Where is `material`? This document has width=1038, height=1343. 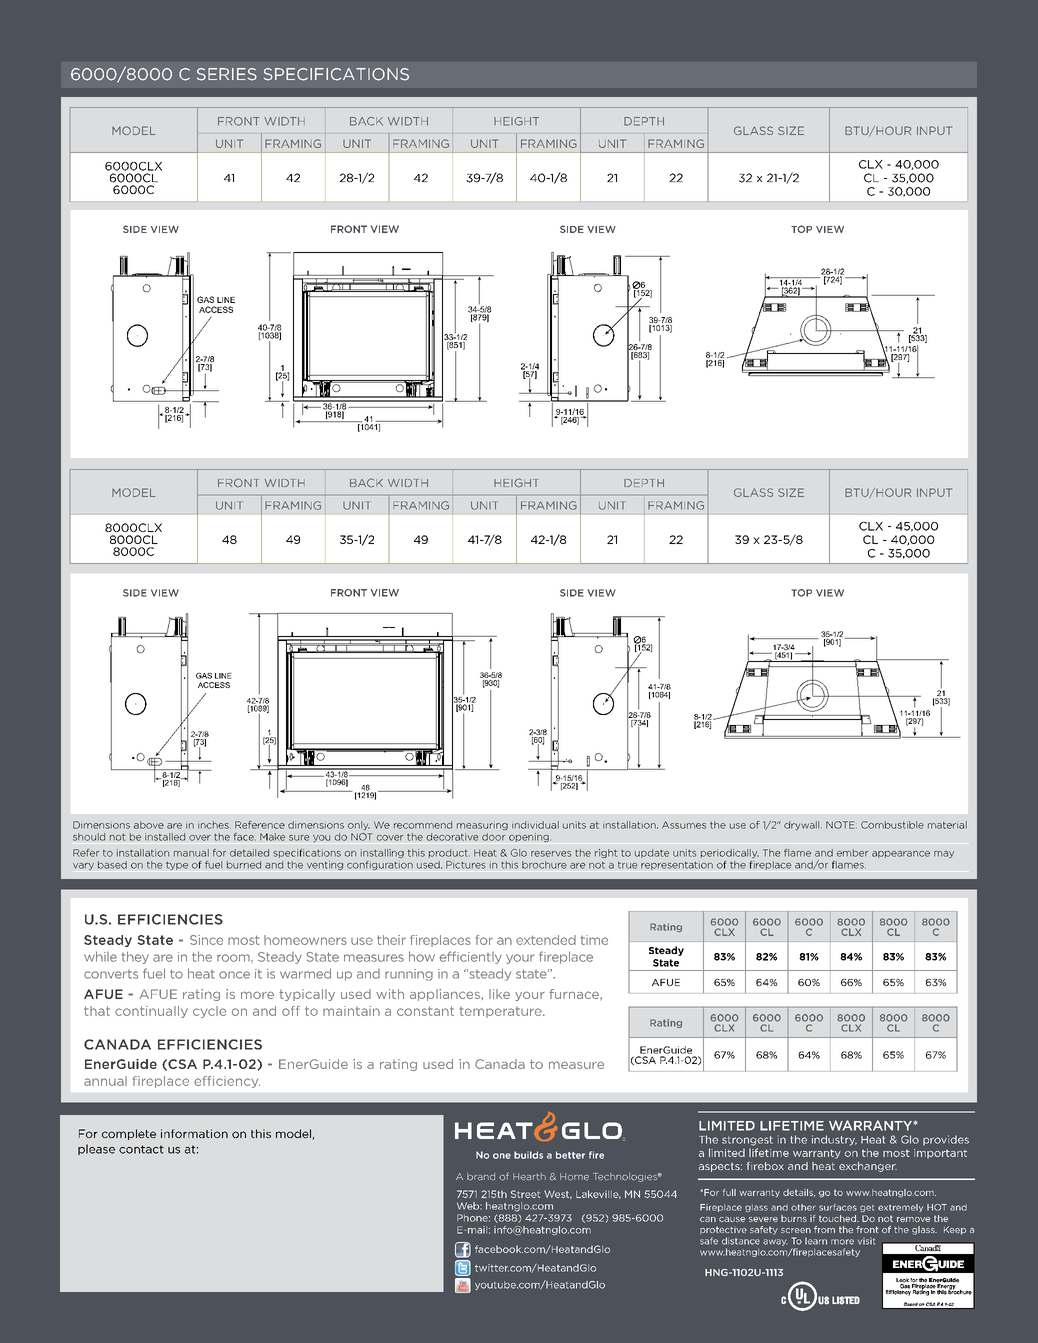
material is located at coordinates (947, 825).
